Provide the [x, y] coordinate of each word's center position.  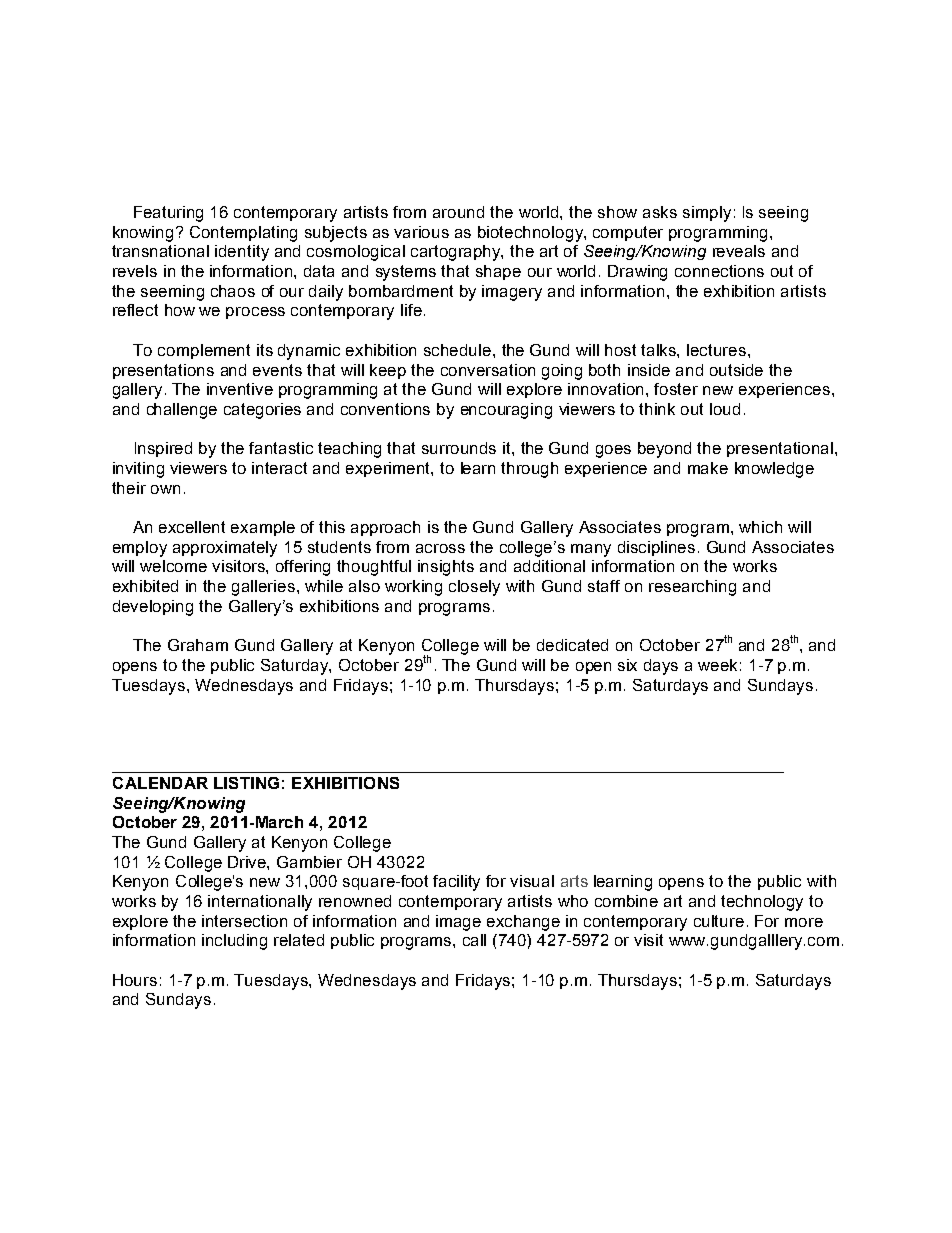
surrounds [459, 448]
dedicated [572, 645]
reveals [739, 251]
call [474, 940]
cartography [457, 253]
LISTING [246, 783]
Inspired [163, 449]
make [708, 468]
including [234, 942]
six [627, 665]
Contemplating [243, 234]
